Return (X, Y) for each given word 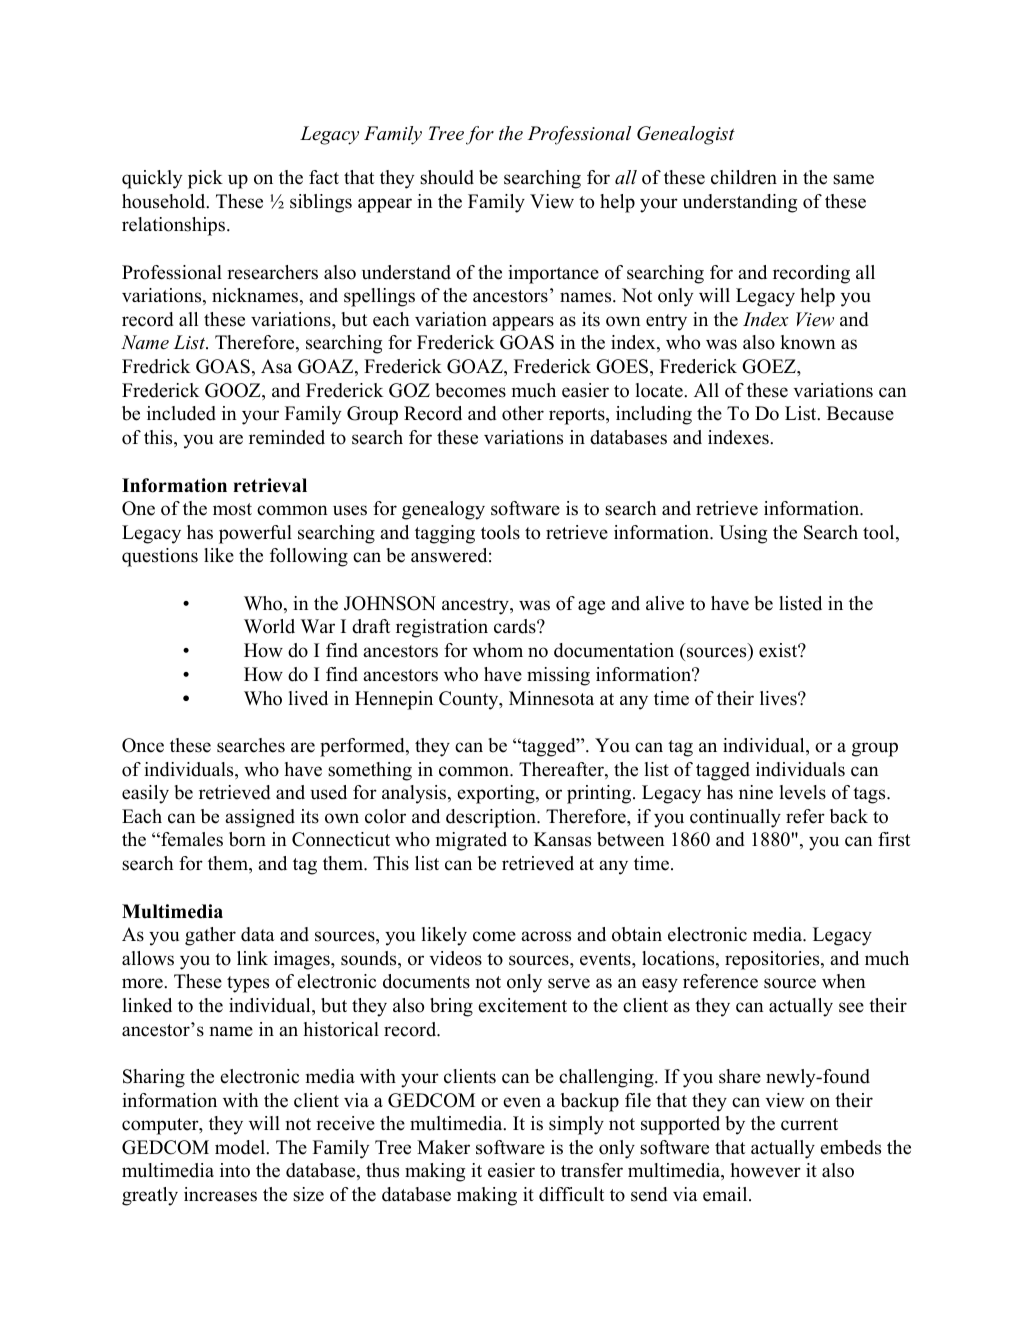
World (269, 626)
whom (498, 650)
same (853, 179)
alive (665, 603)
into (235, 1170)
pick (205, 179)
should (447, 177)
